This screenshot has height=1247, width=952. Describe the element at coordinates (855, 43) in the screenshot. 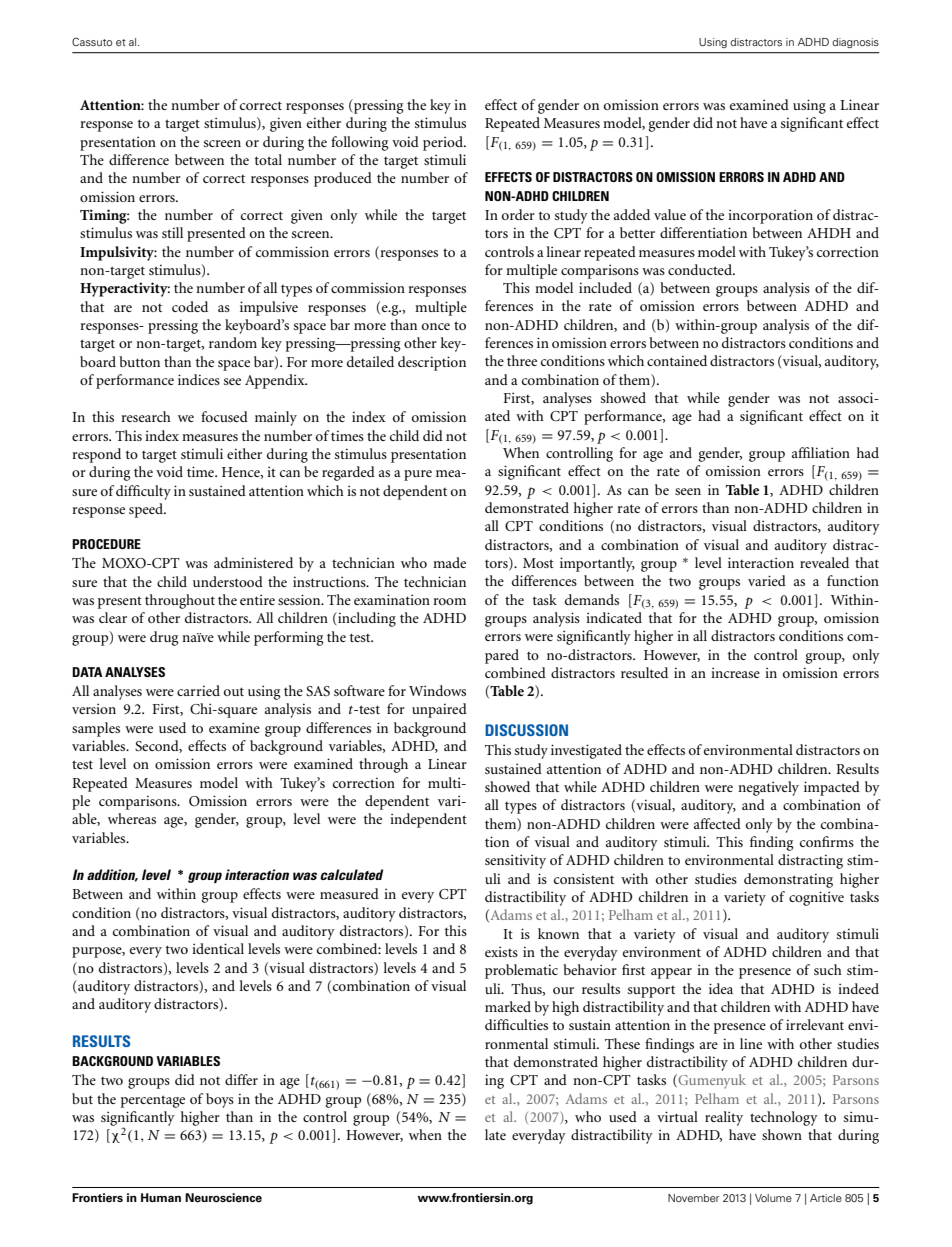

I see `diagnosis` at that location.
